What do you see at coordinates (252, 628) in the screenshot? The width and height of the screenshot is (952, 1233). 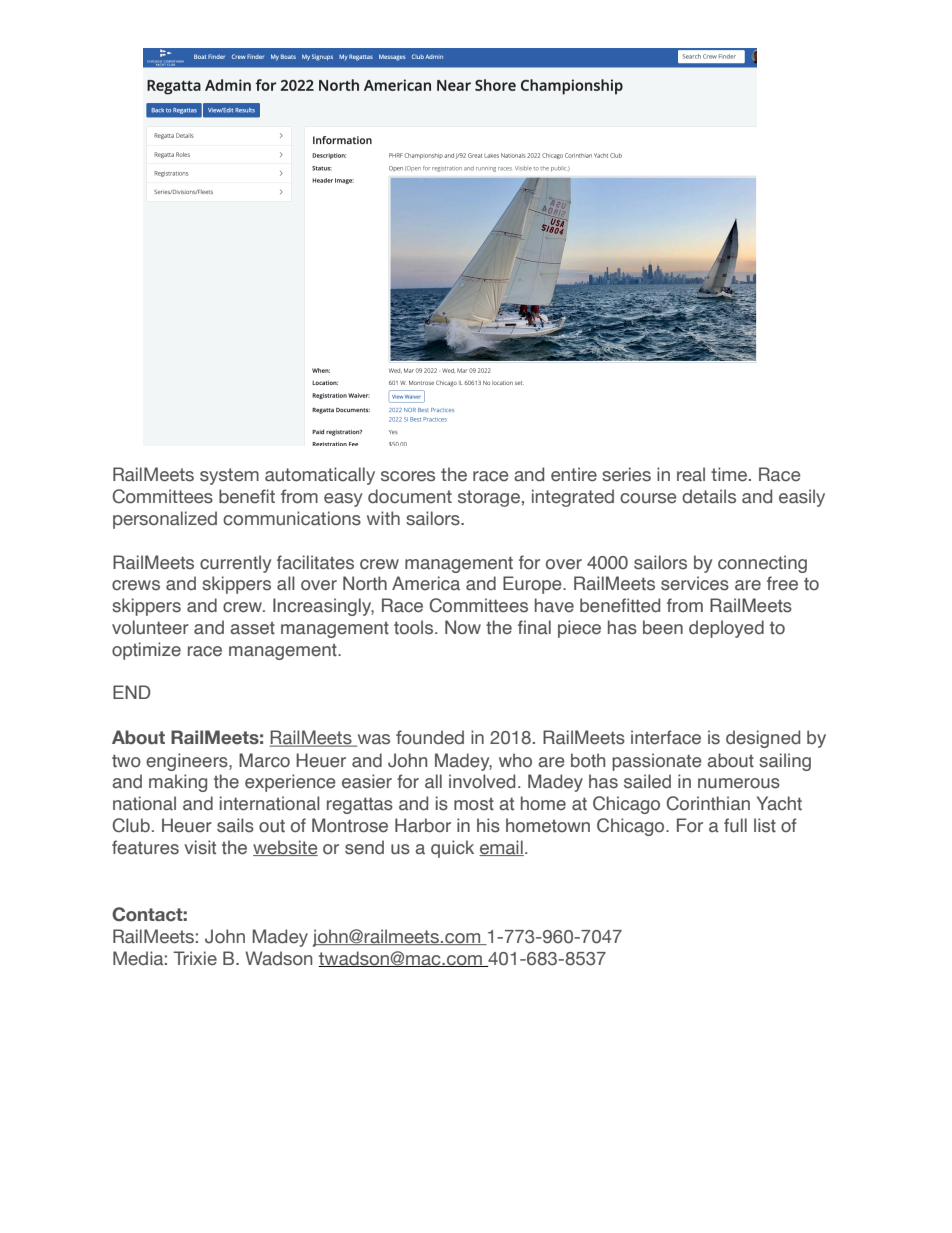 I see `asset` at bounding box center [252, 628].
